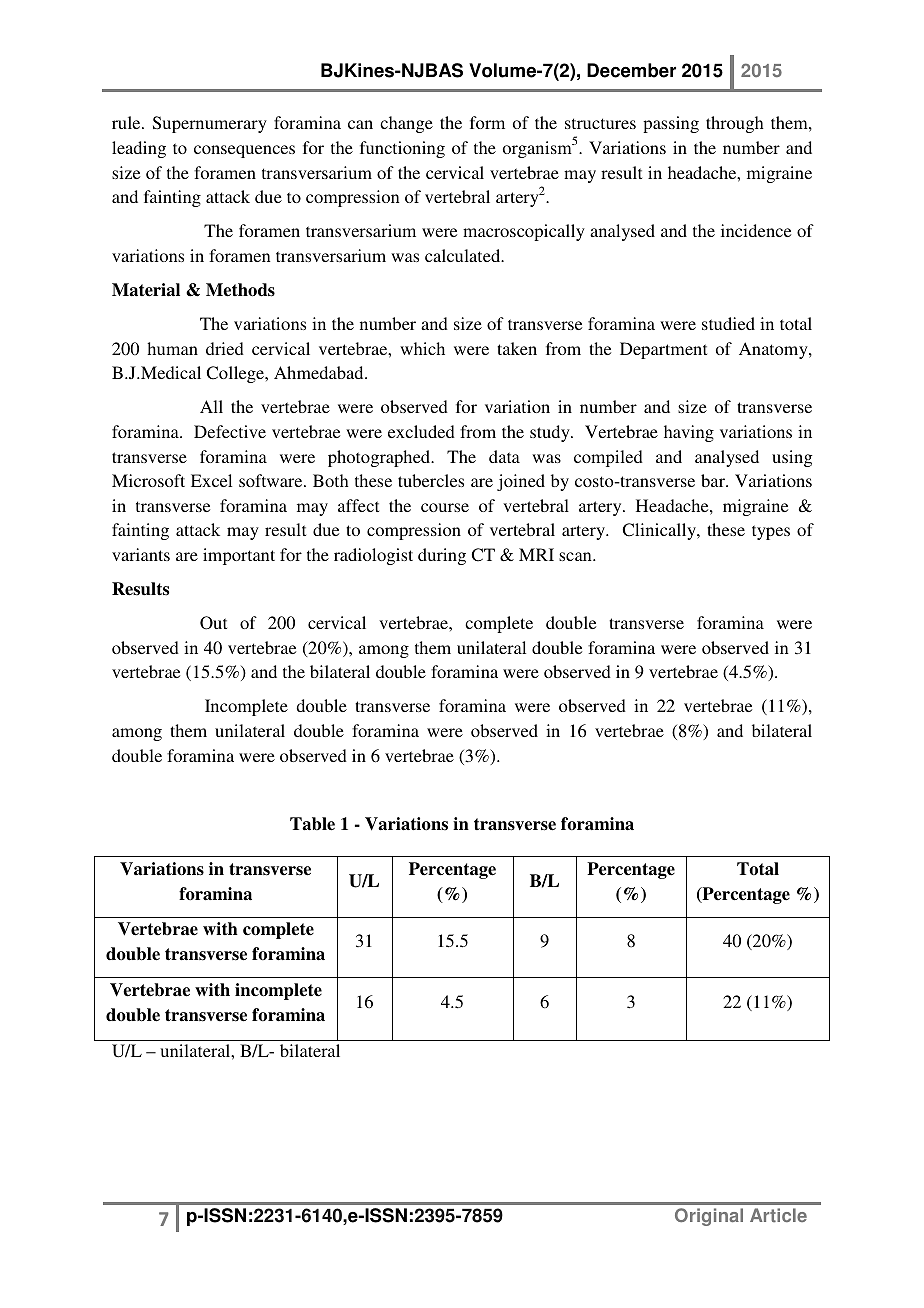 This screenshot has width=924, height=1308. I want to click on College, so click(236, 374).
